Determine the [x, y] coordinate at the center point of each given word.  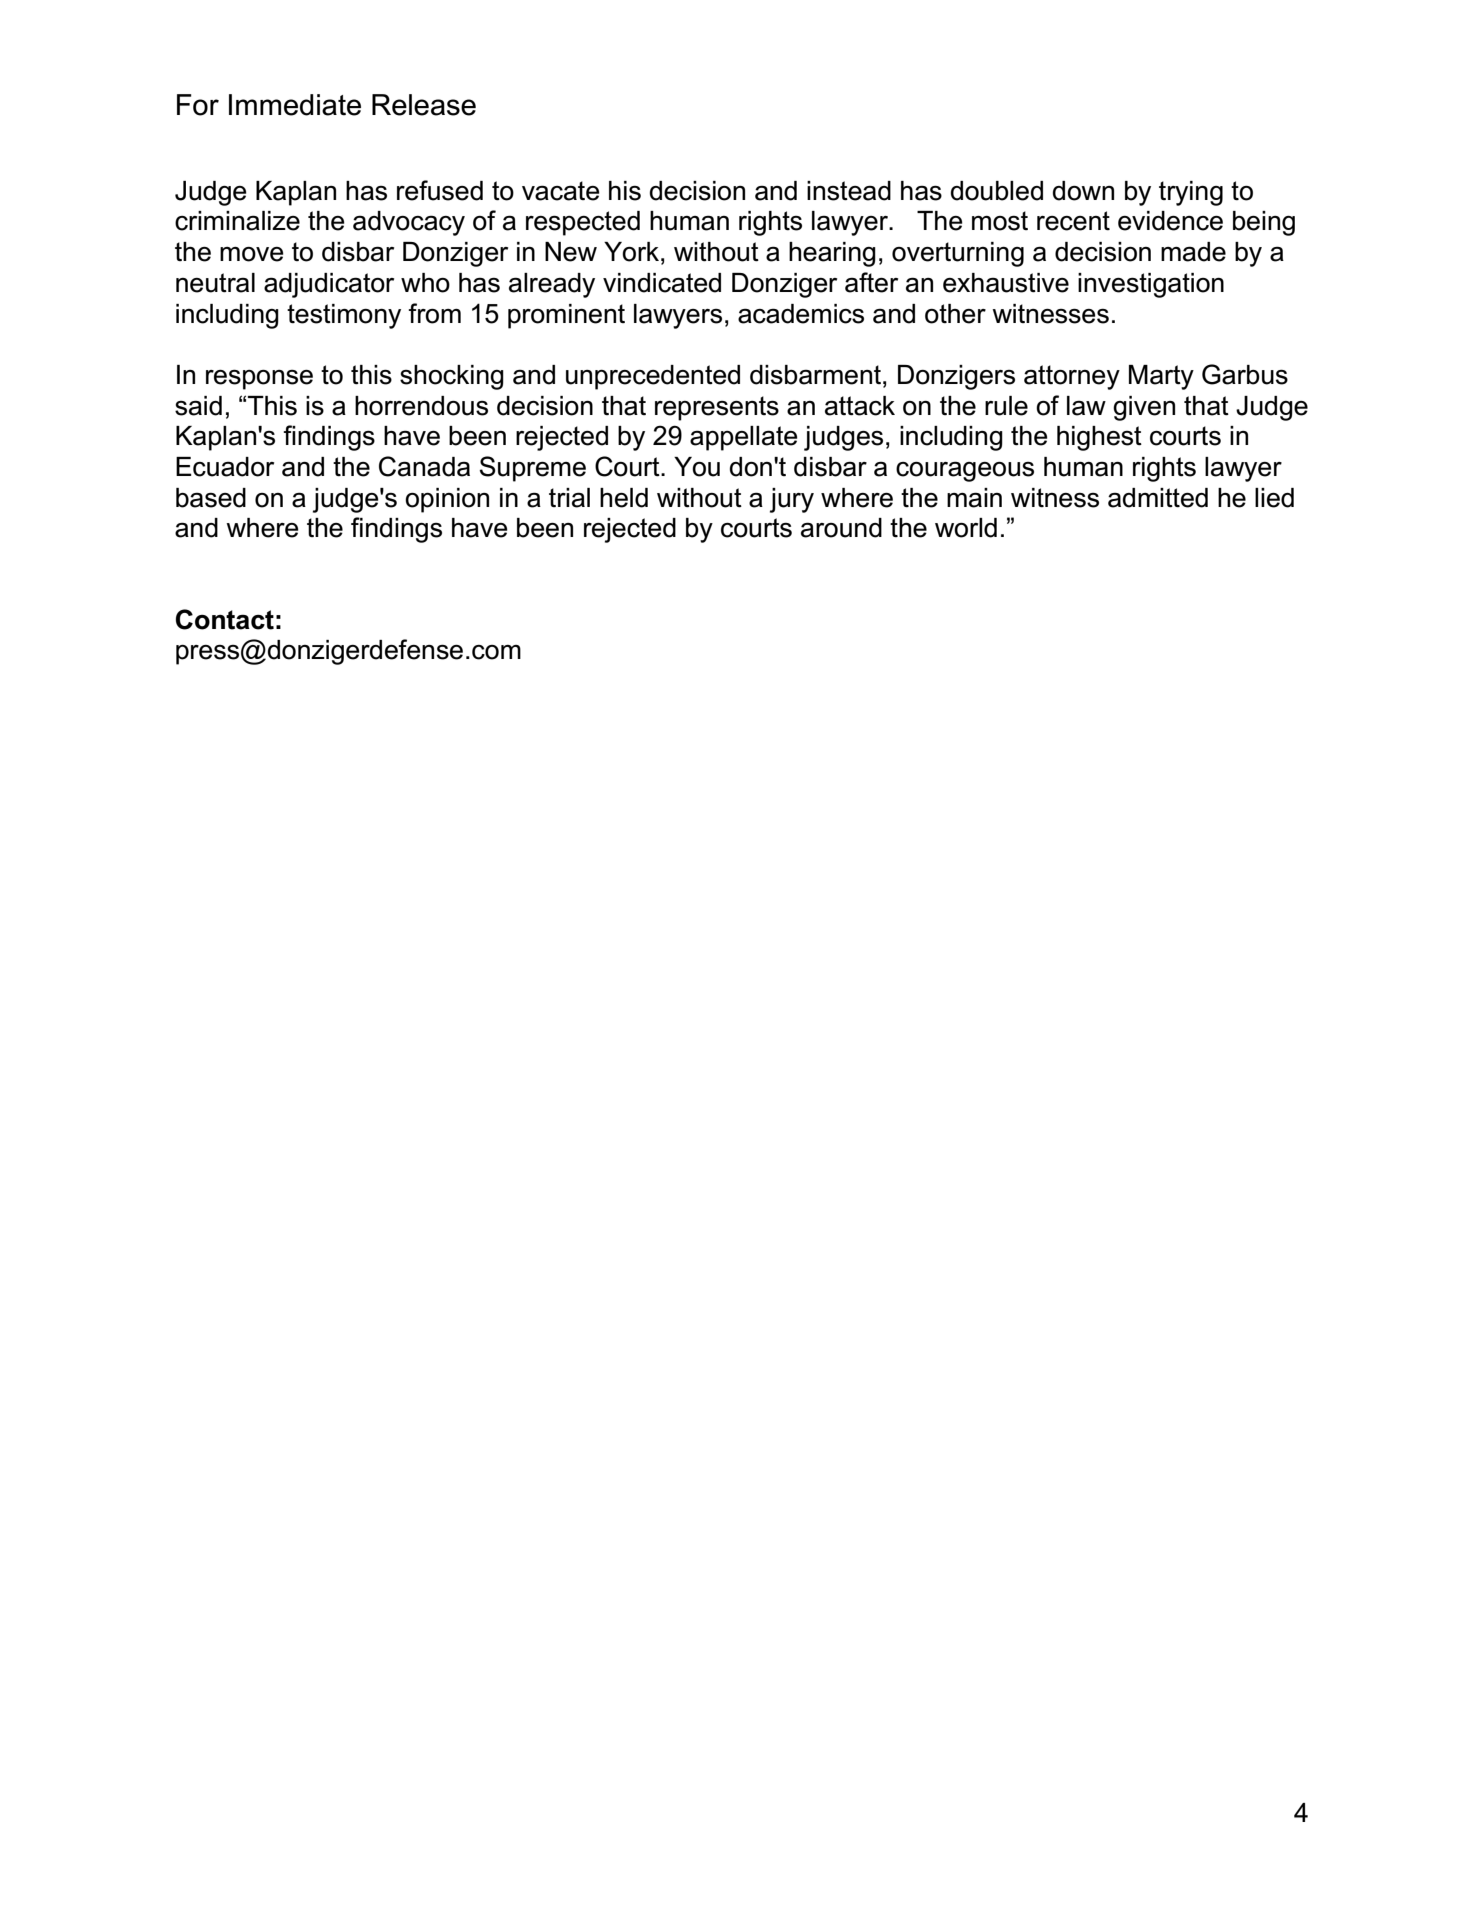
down [1083, 191]
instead [849, 191]
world [966, 528]
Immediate [295, 105]
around [841, 528]
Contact [225, 619]
